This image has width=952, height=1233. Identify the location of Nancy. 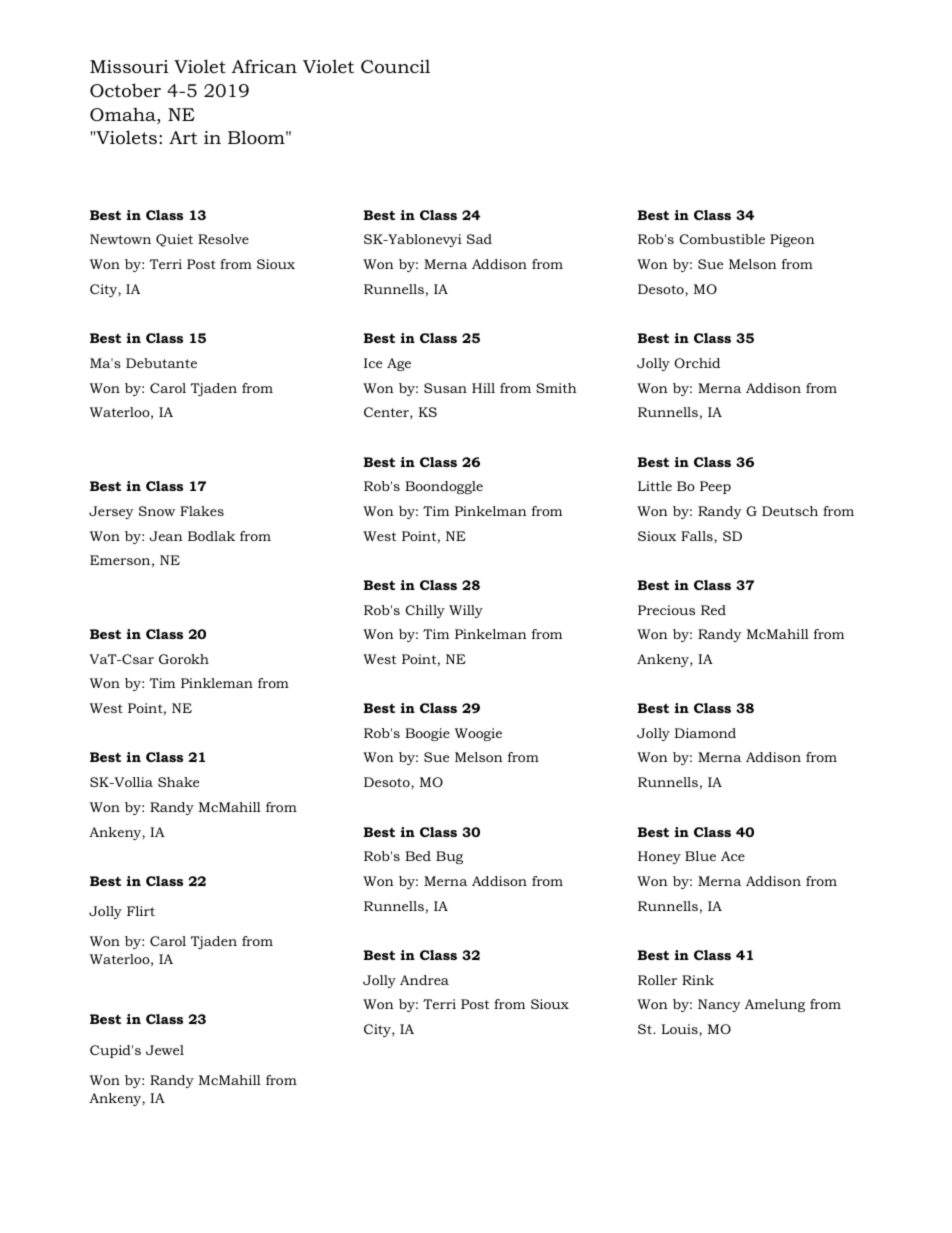
(719, 1005).
